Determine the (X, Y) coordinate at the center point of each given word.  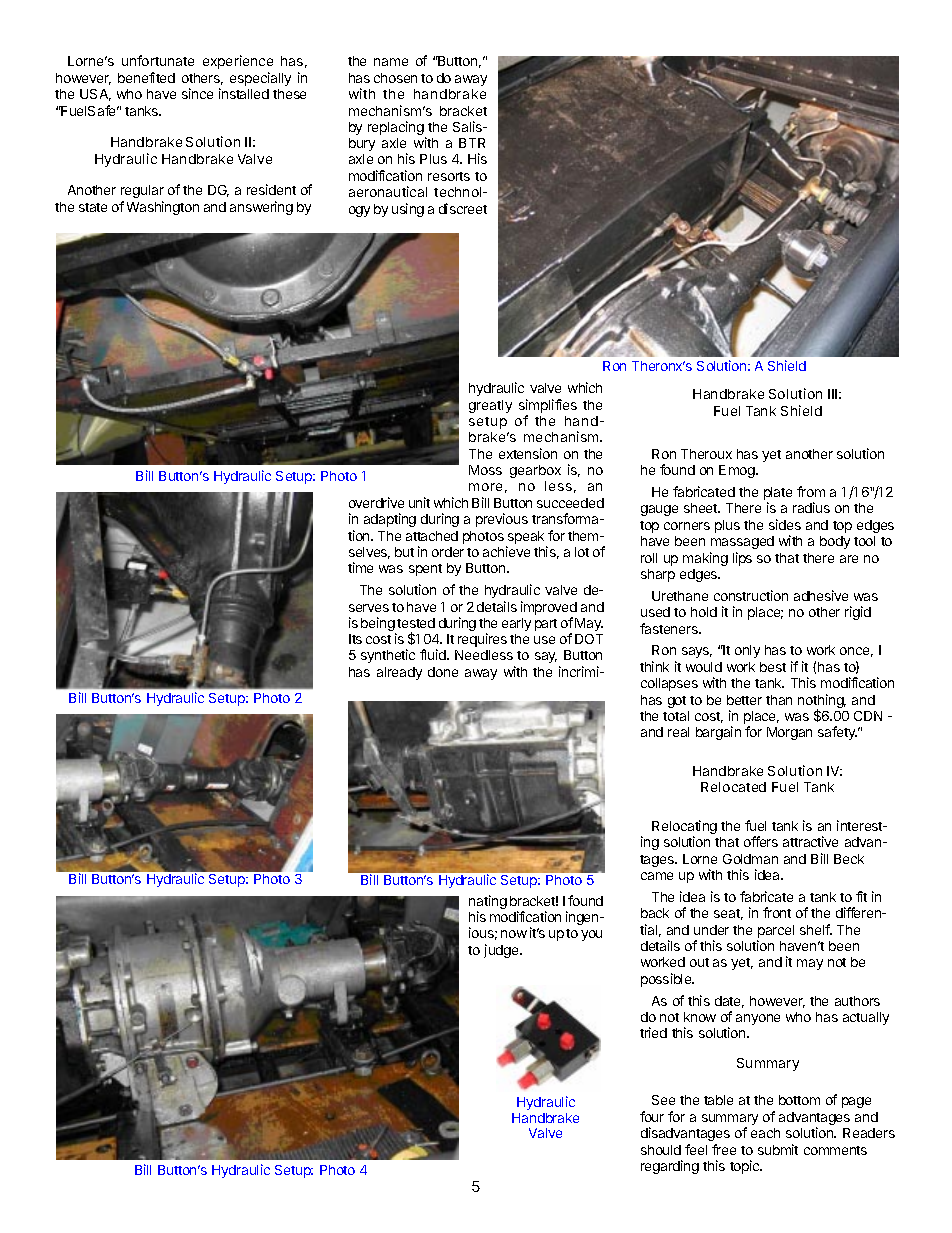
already (399, 673)
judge (501, 951)
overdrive (376, 502)
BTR (472, 143)
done (443, 672)
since (197, 93)
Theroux (706, 454)
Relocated (733, 787)
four (652, 1116)
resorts (449, 176)
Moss (485, 470)
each (765, 1133)
